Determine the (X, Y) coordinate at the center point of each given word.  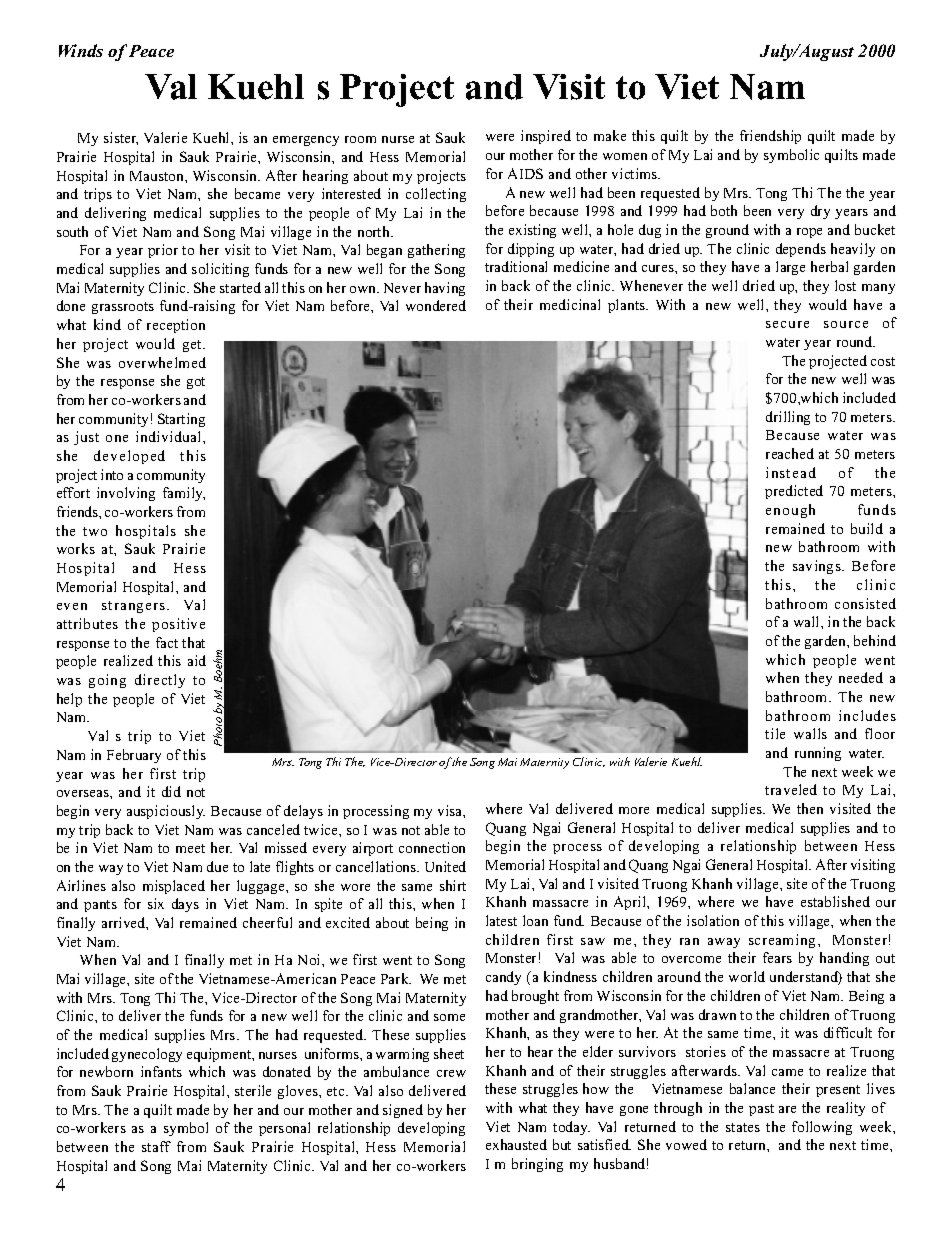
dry (820, 212)
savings (818, 567)
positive (178, 625)
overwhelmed (162, 362)
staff (156, 1146)
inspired (546, 137)
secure (787, 324)
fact (167, 642)
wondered (436, 305)
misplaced (174, 887)
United (445, 866)
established (835, 901)
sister (121, 138)
